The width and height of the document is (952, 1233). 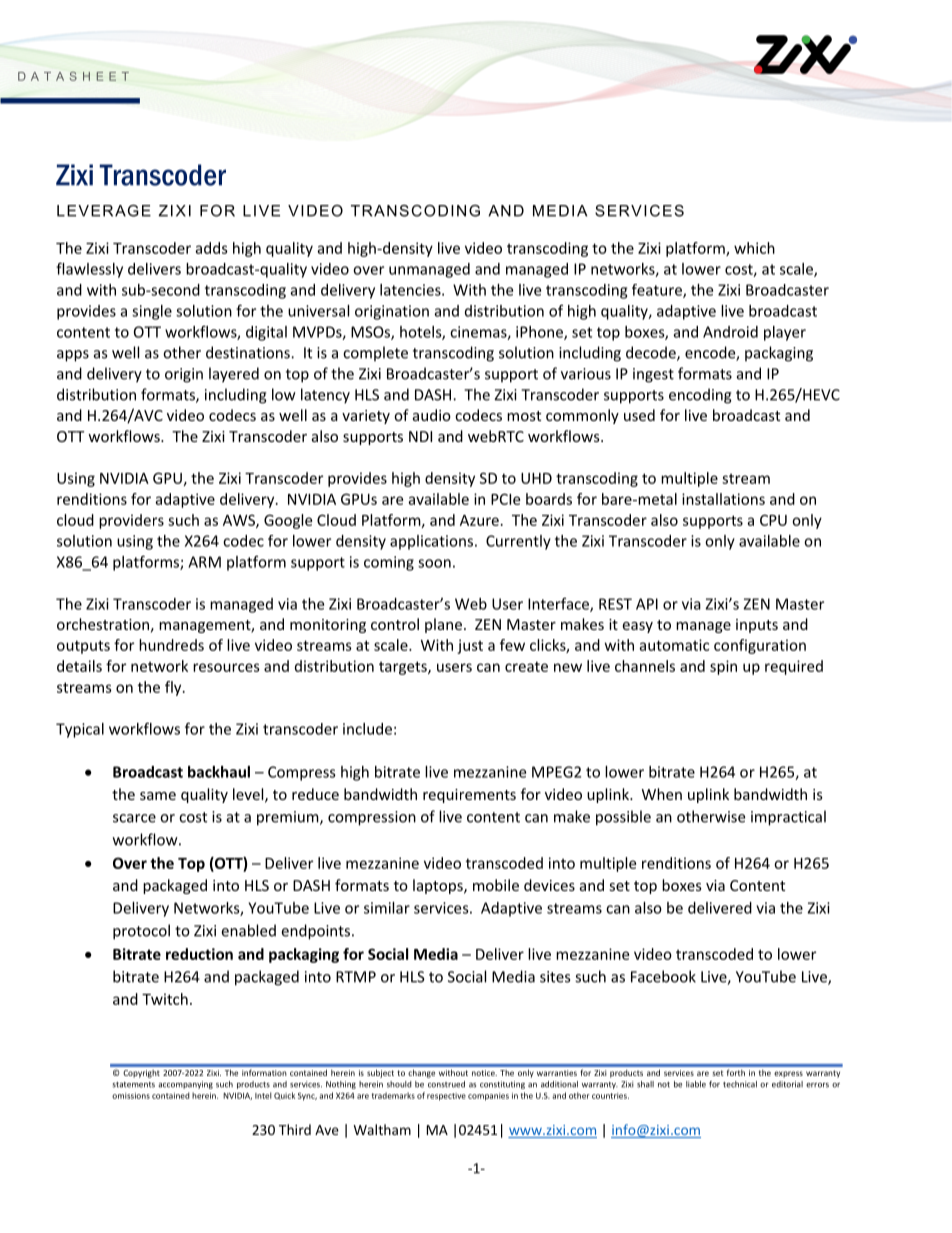 What do you see at coordinates (411, 290) in the document?
I see `latencies` at bounding box center [411, 290].
